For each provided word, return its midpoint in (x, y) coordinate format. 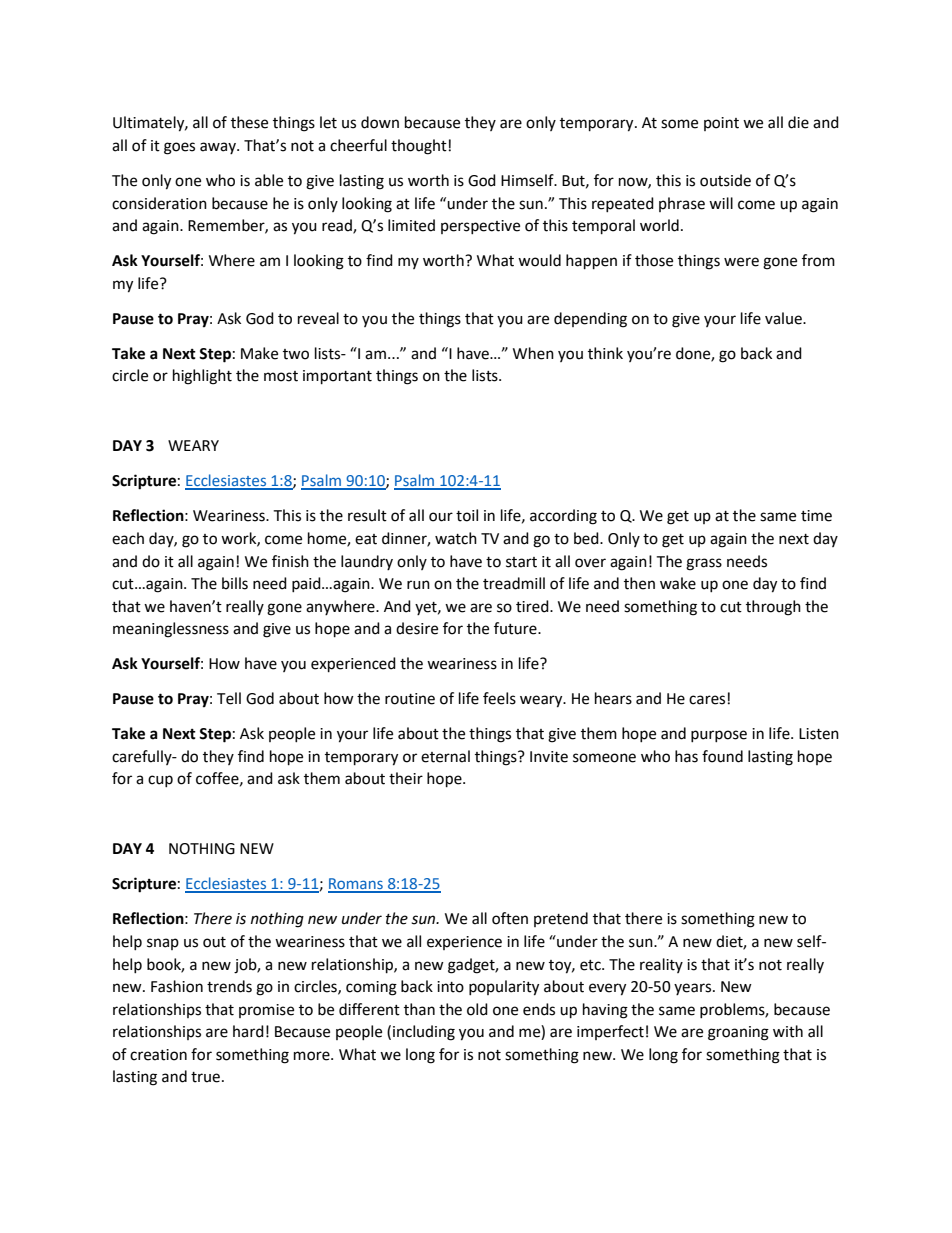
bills (235, 583)
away (219, 148)
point (721, 124)
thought (419, 147)
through (773, 608)
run (418, 585)
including (424, 1033)
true (205, 1077)
